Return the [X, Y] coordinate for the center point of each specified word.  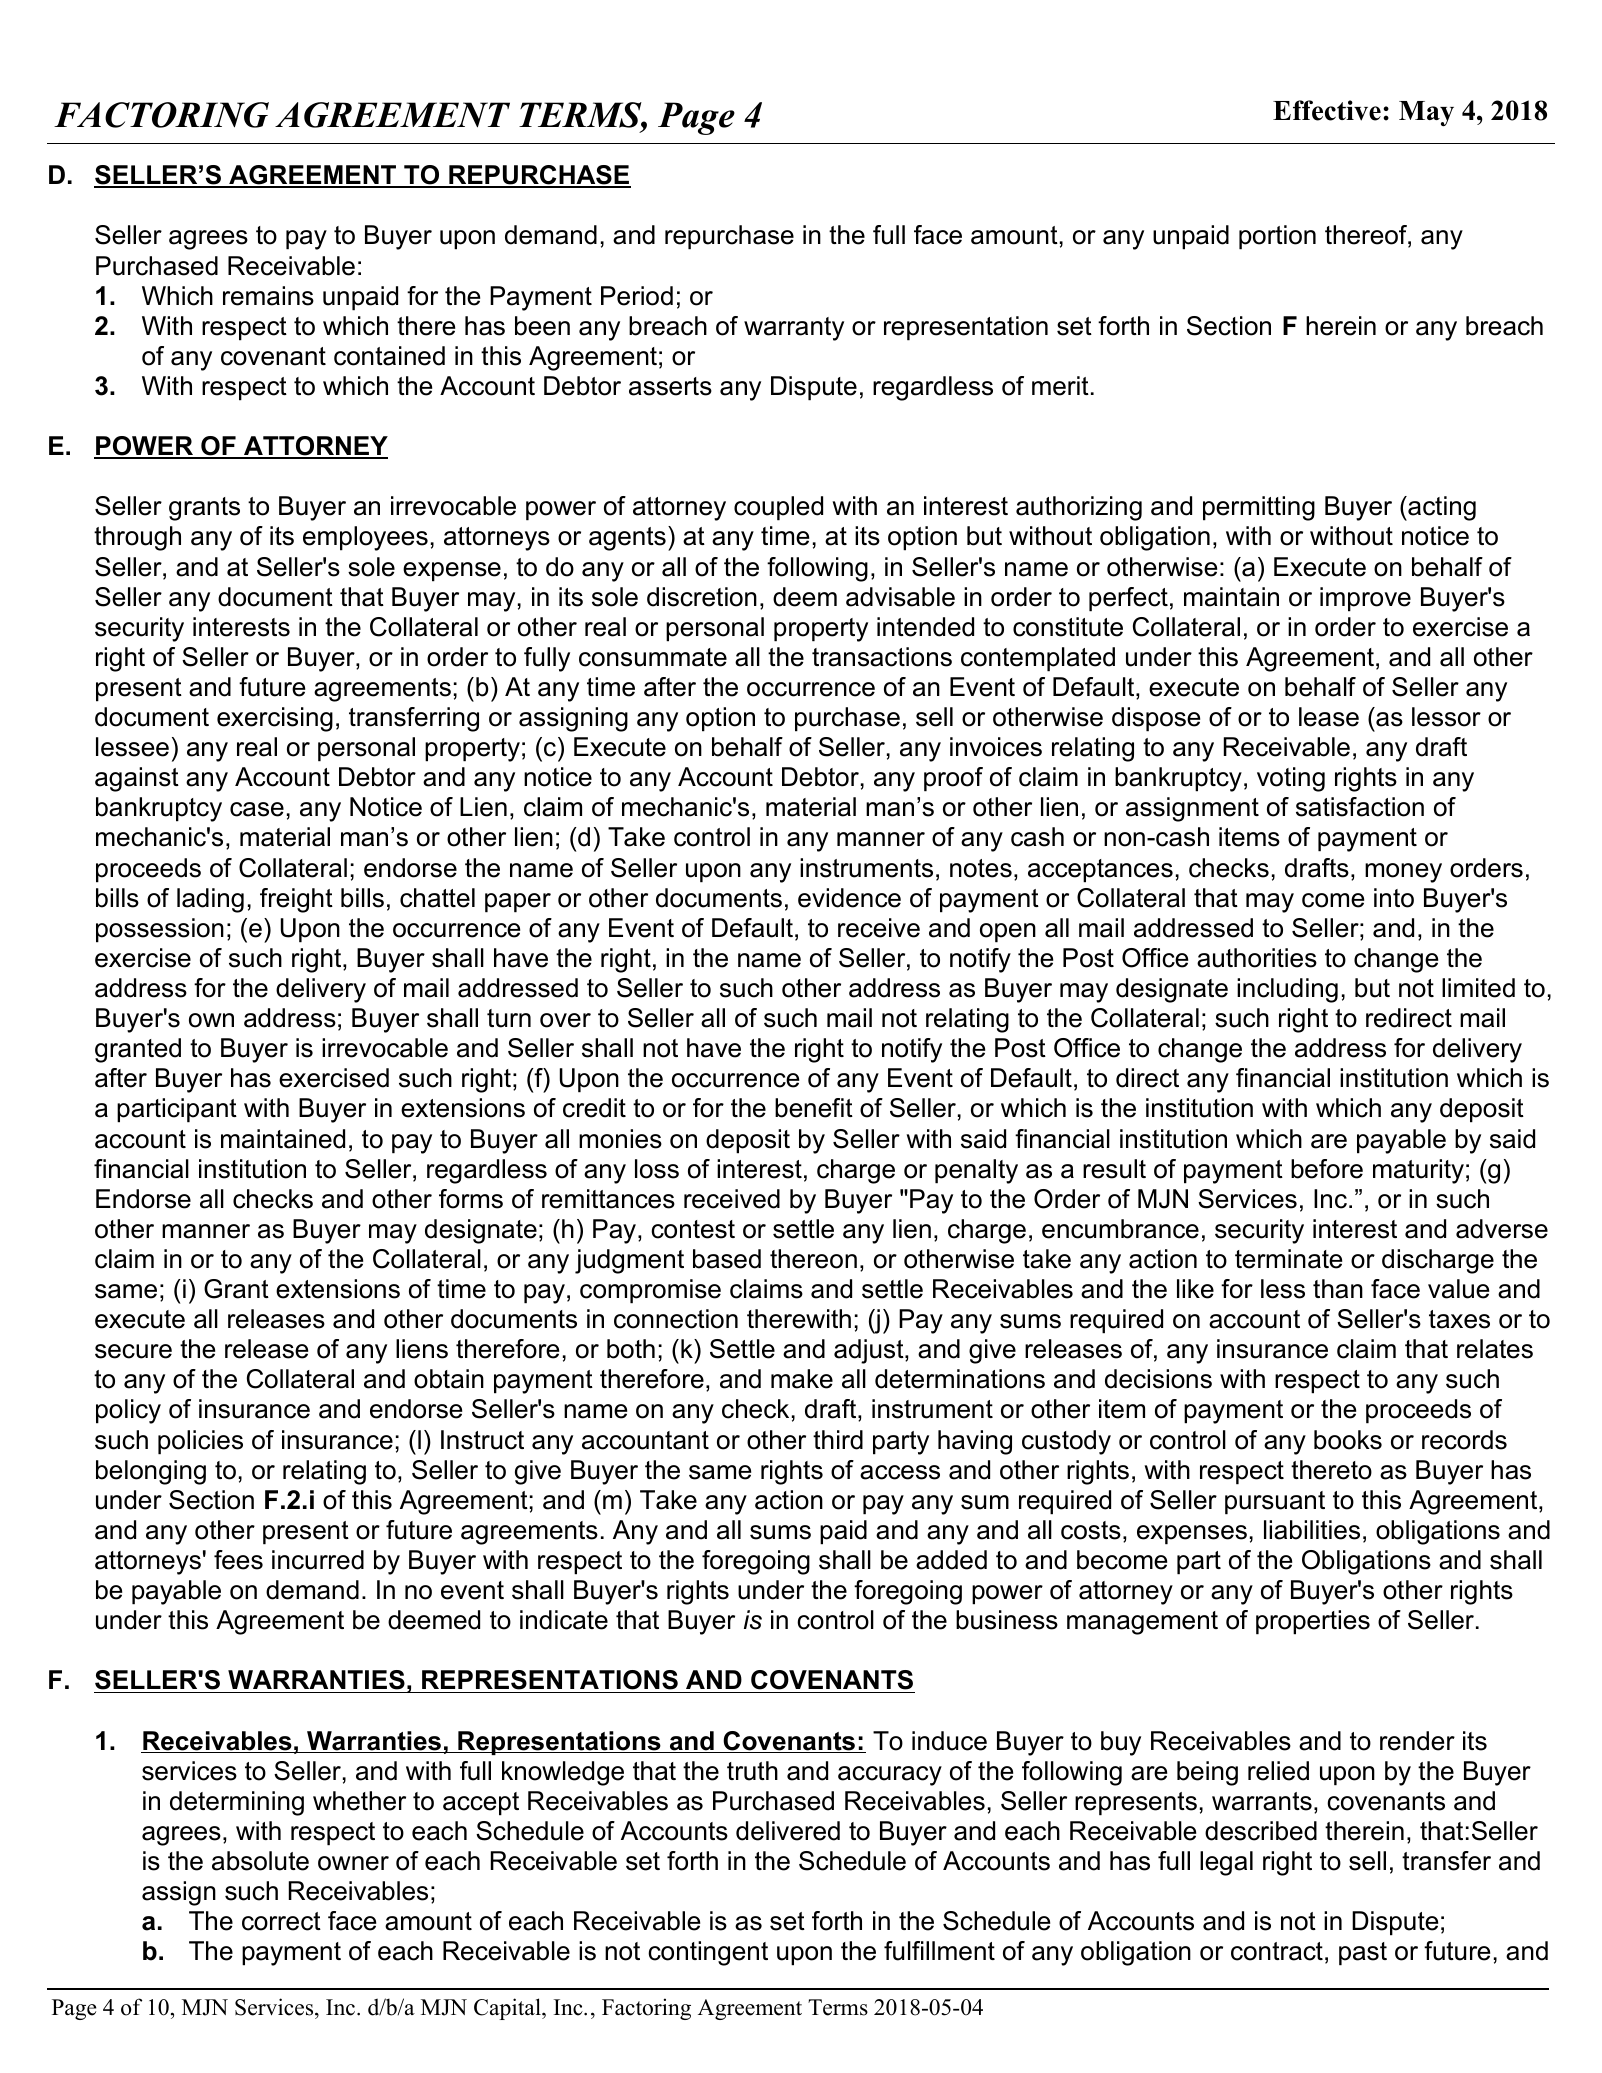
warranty [794, 329]
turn [509, 1018]
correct [281, 1921]
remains [268, 296]
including [1287, 990]
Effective [1327, 110]
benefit [814, 1108]
